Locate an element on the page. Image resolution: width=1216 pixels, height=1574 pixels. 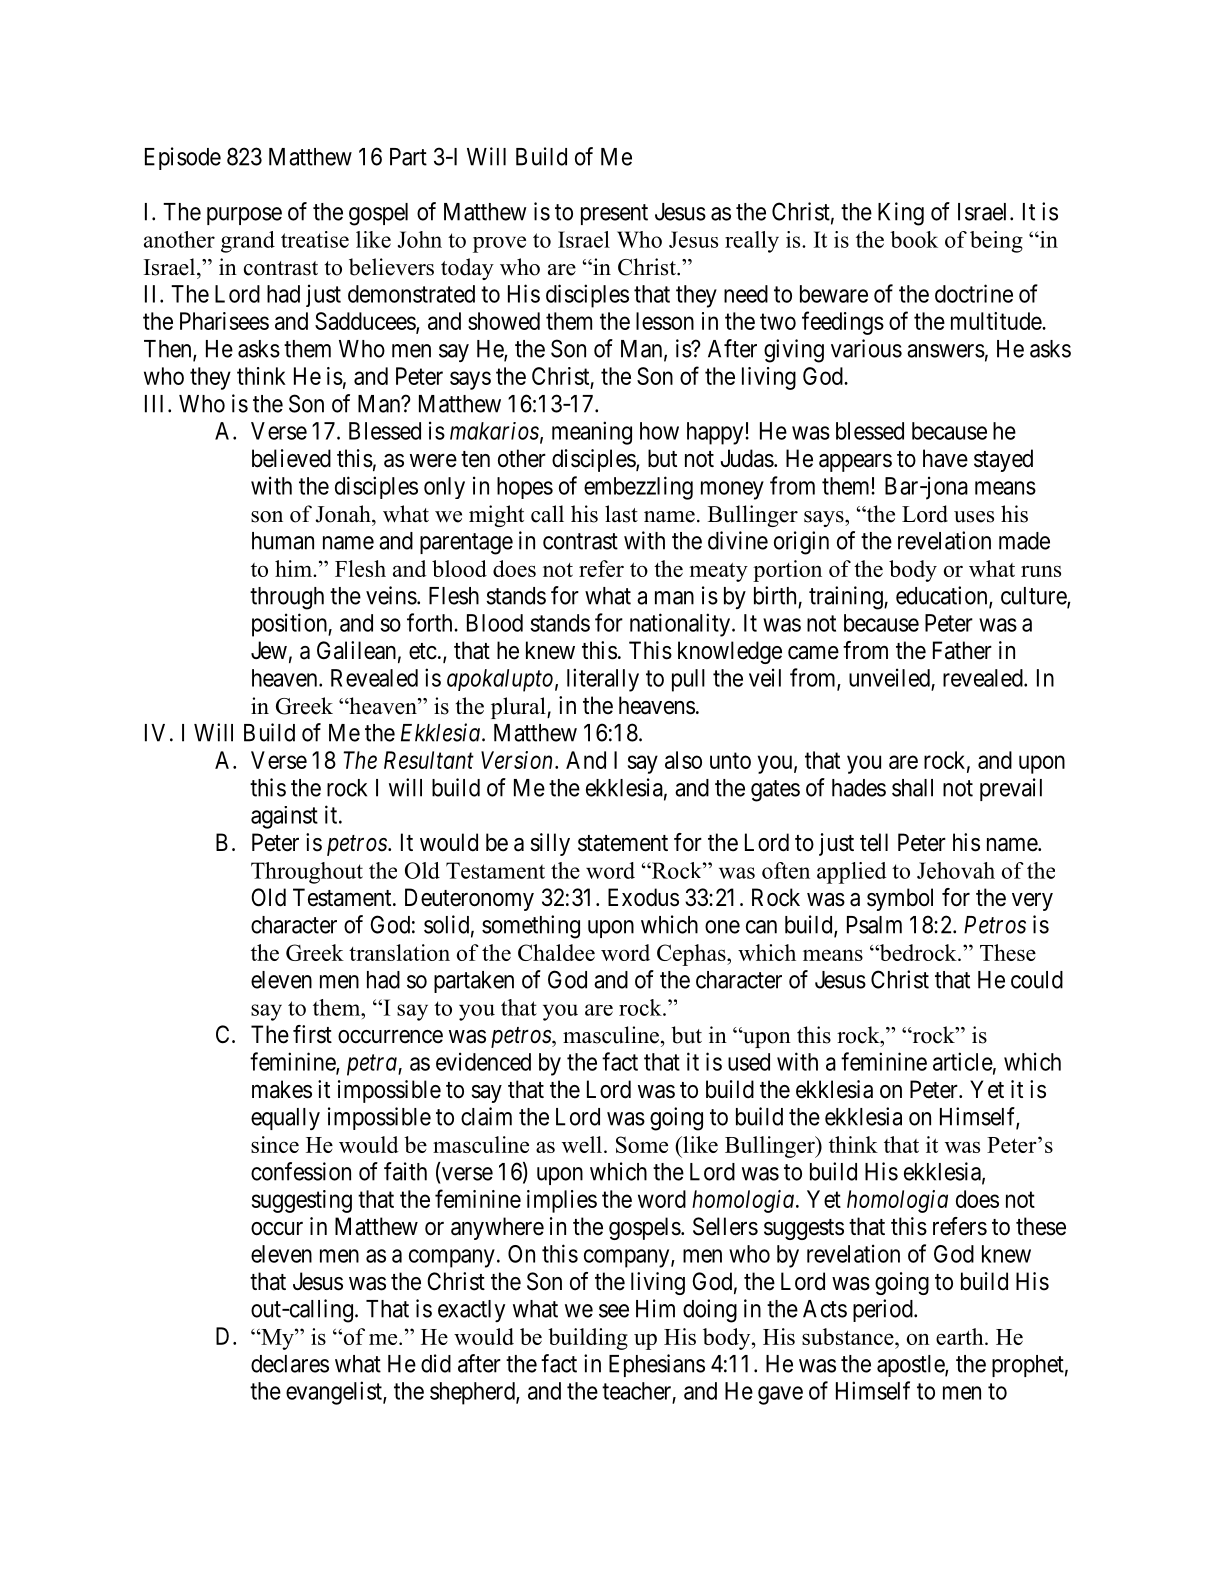
declares is located at coordinates (290, 1364).
